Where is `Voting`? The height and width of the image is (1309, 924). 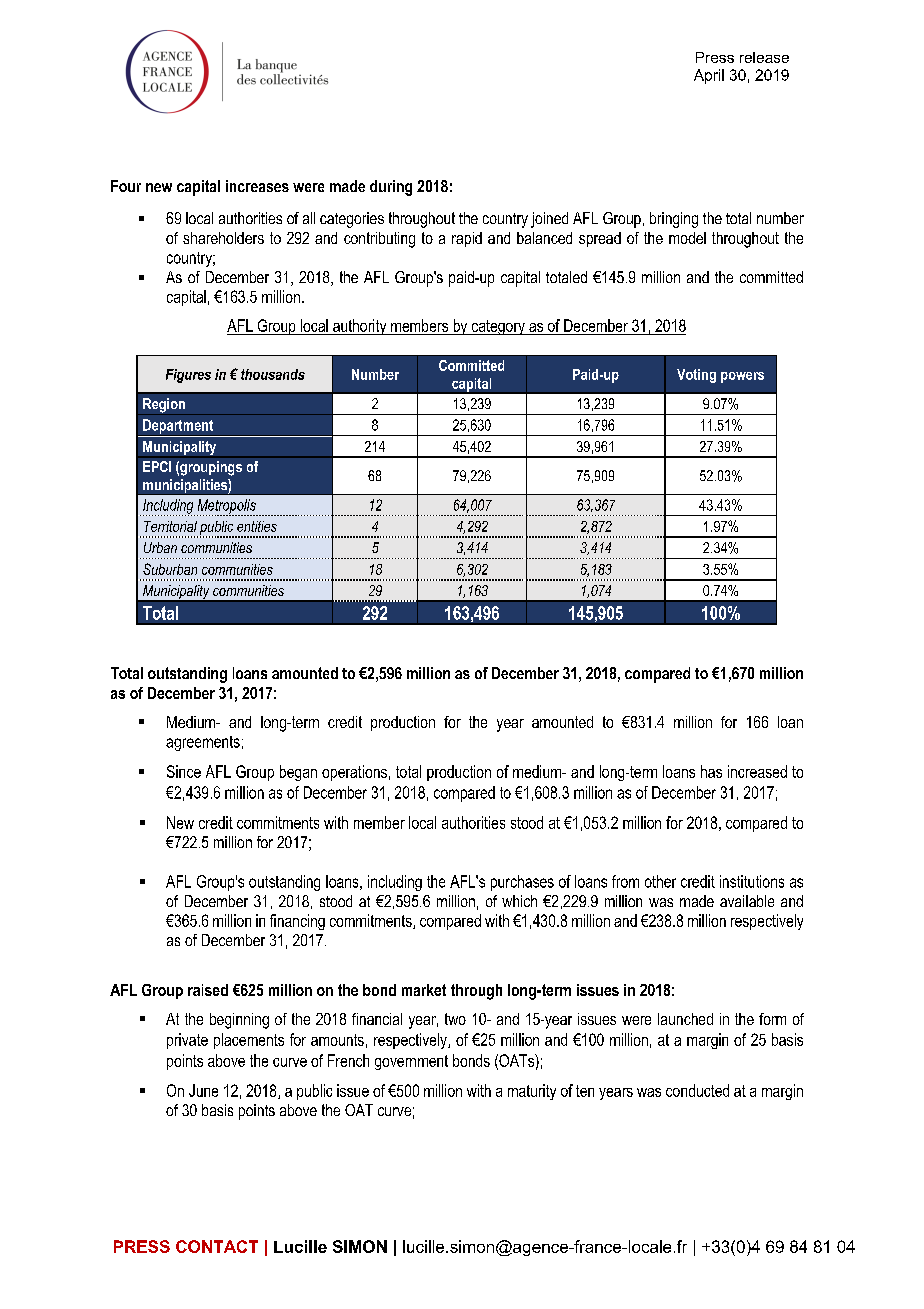
Voting is located at coordinates (696, 376).
